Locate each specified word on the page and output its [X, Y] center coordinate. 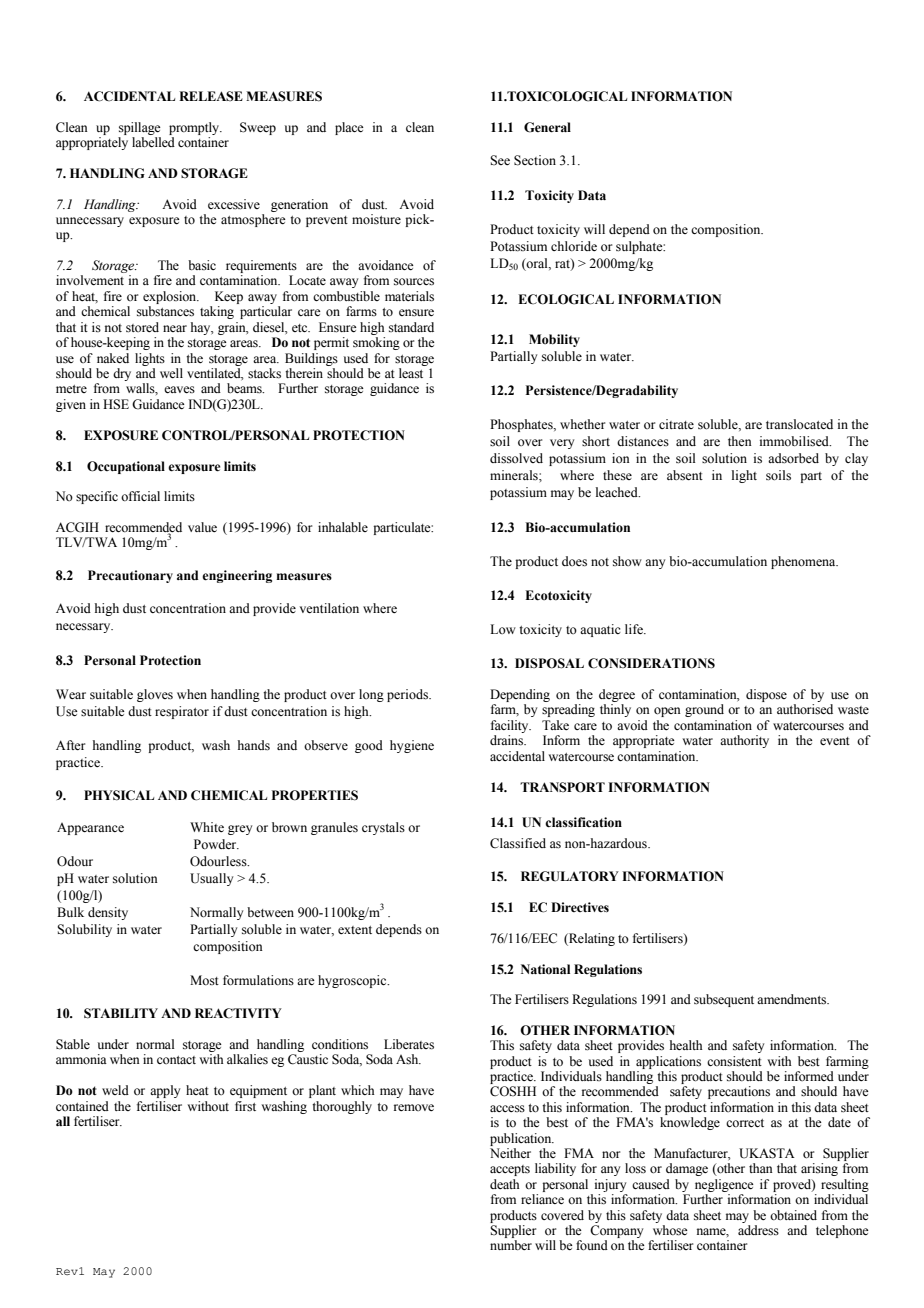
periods [408, 695]
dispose [766, 695]
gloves [155, 695]
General [547, 127]
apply [165, 1091]
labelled [153, 142]
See [500, 160]
